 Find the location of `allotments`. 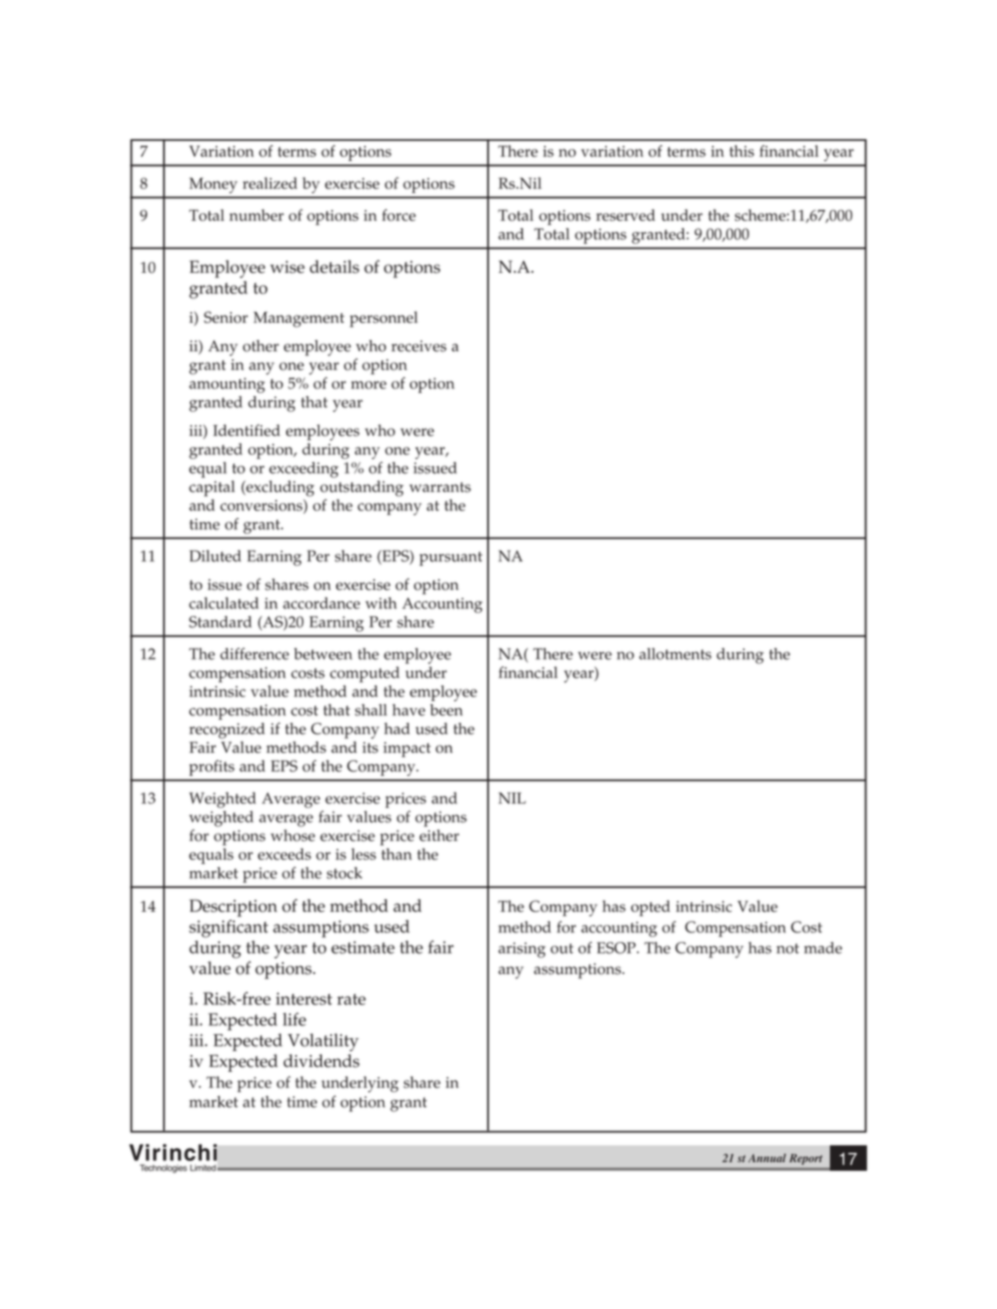

allotments is located at coordinates (675, 654).
